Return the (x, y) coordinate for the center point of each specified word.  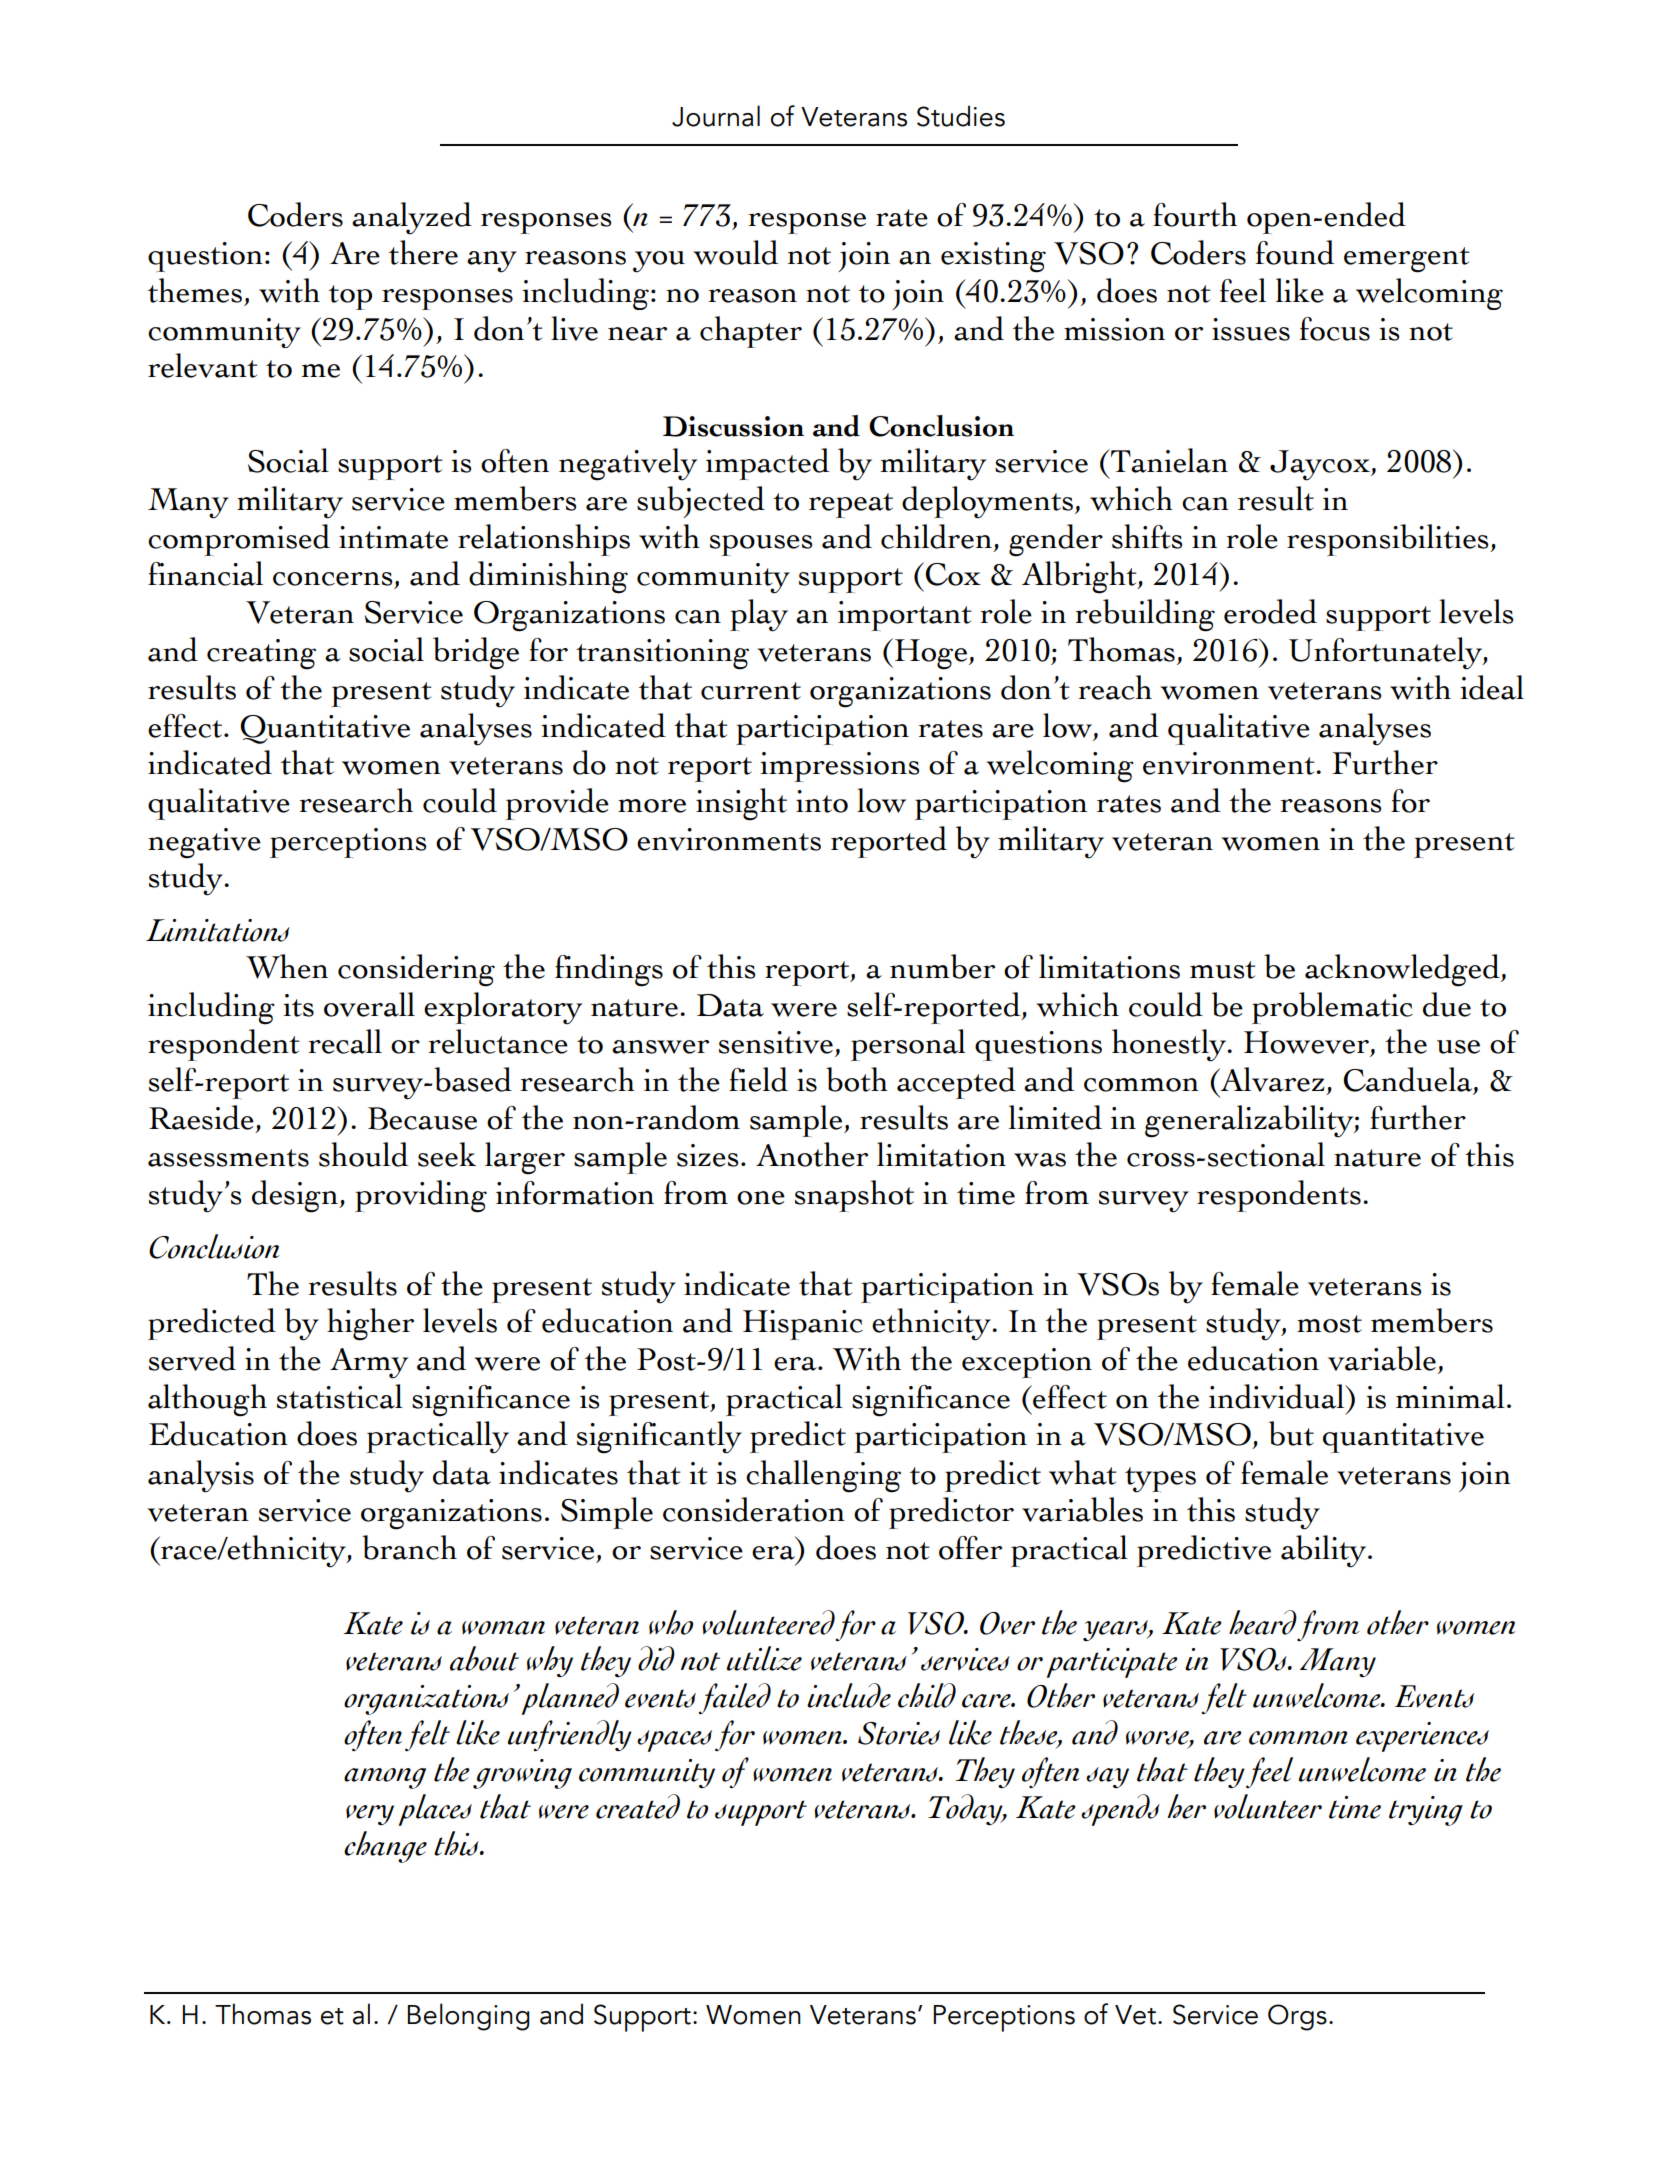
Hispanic (803, 1325)
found (1295, 252)
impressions (839, 767)
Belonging (469, 2017)
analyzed (412, 218)
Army (369, 1363)
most (1329, 1324)
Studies (961, 116)
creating (261, 654)
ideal (1492, 687)
